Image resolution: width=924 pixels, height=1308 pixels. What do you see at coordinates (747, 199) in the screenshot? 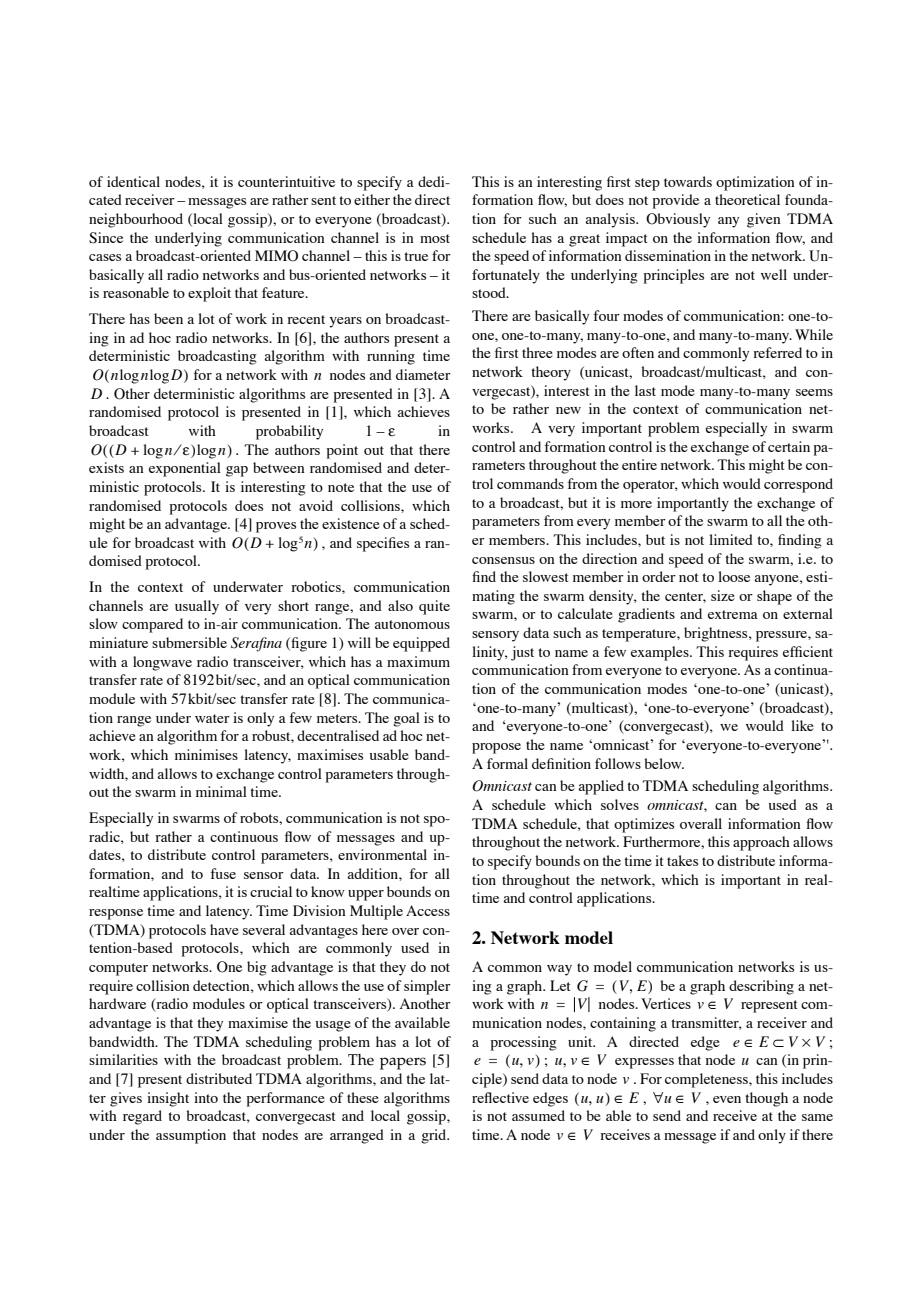
I see `theoretical` at bounding box center [747, 199].
